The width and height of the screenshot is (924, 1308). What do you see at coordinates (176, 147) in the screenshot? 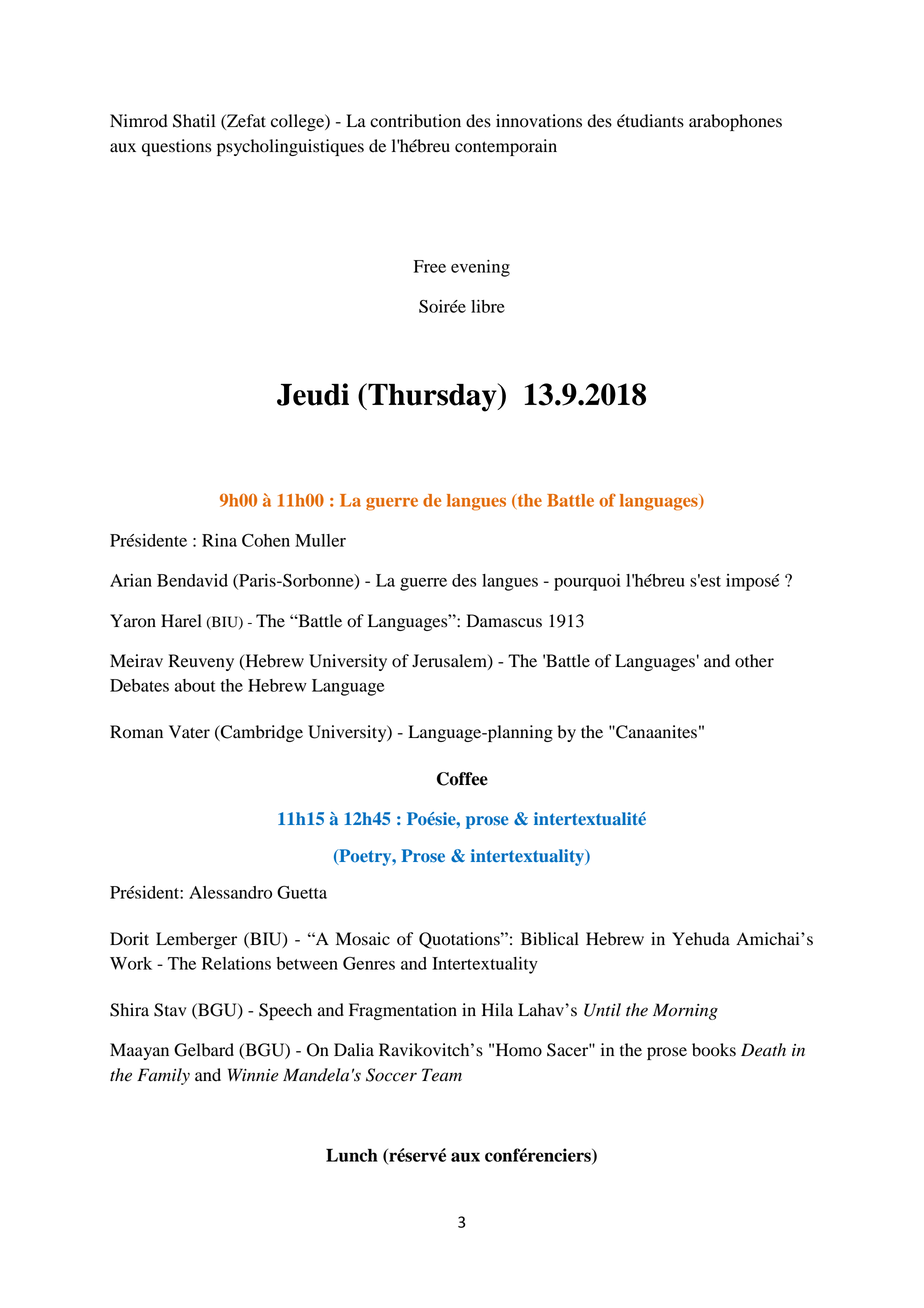
I see `questions` at bounding box center [176, 147].
